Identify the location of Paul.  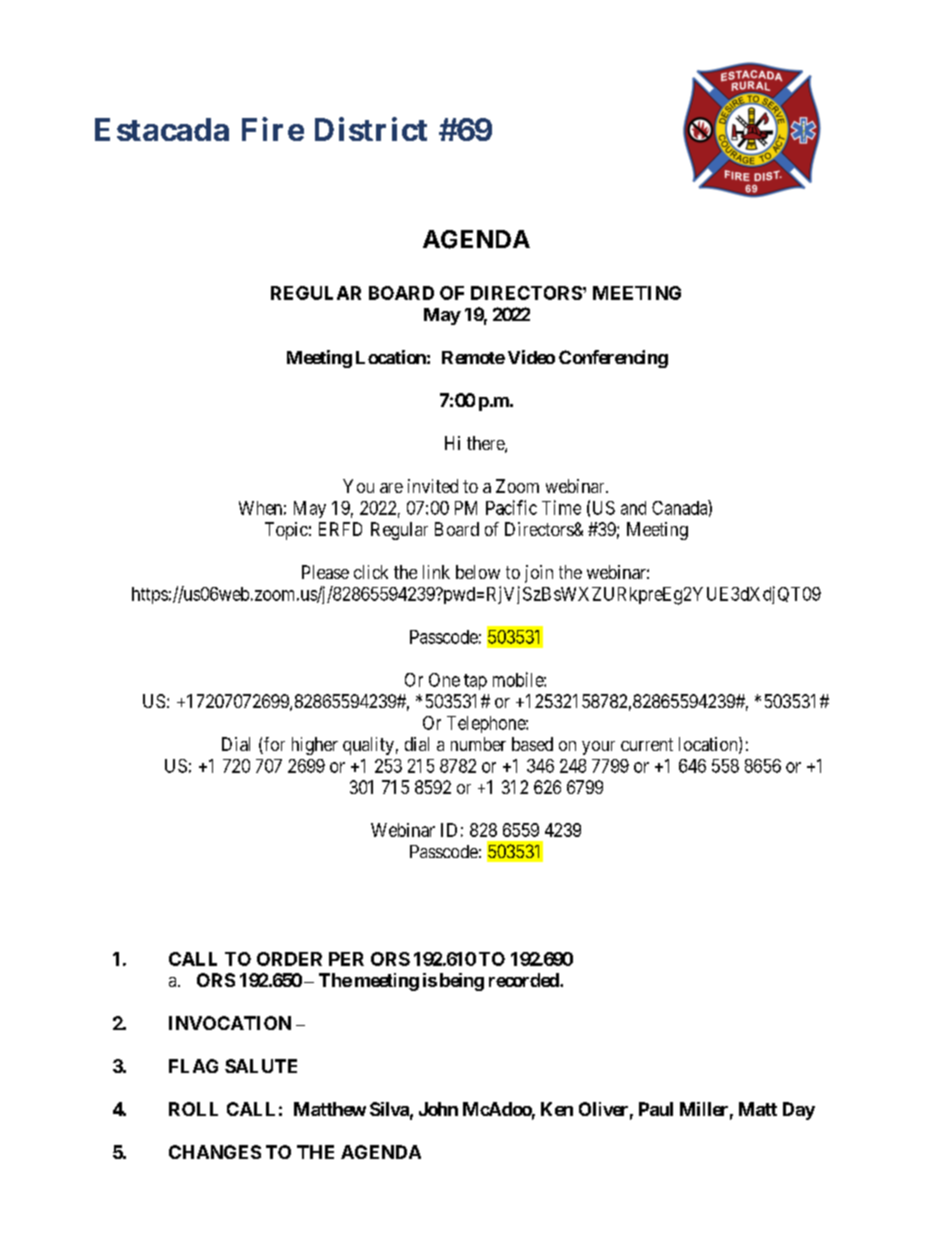
(656, 1109).
